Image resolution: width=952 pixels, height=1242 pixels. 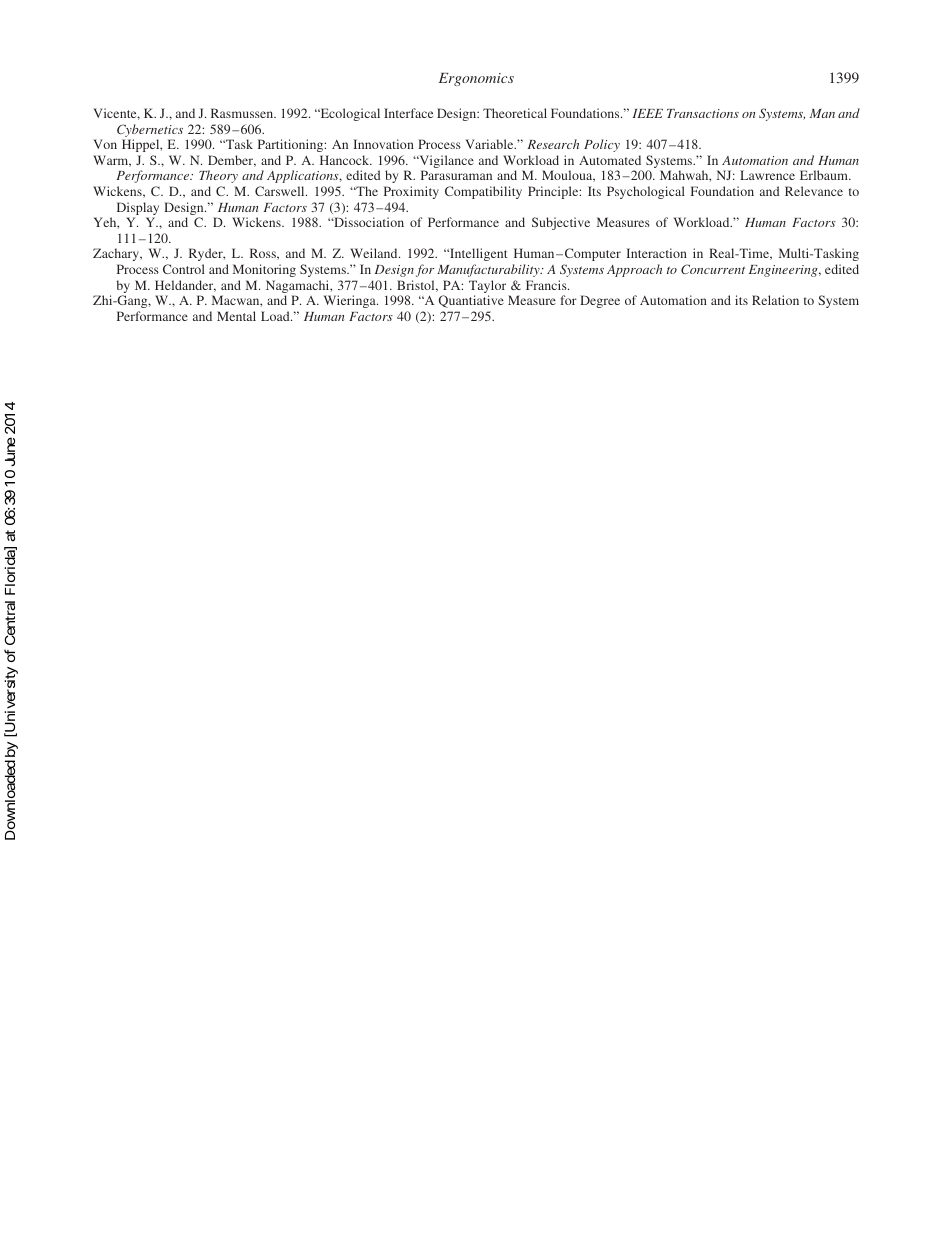 What do you see at coordinates (703, 113) in the screenshot?
I see `Transactions` at bounding box center [703, 113].
